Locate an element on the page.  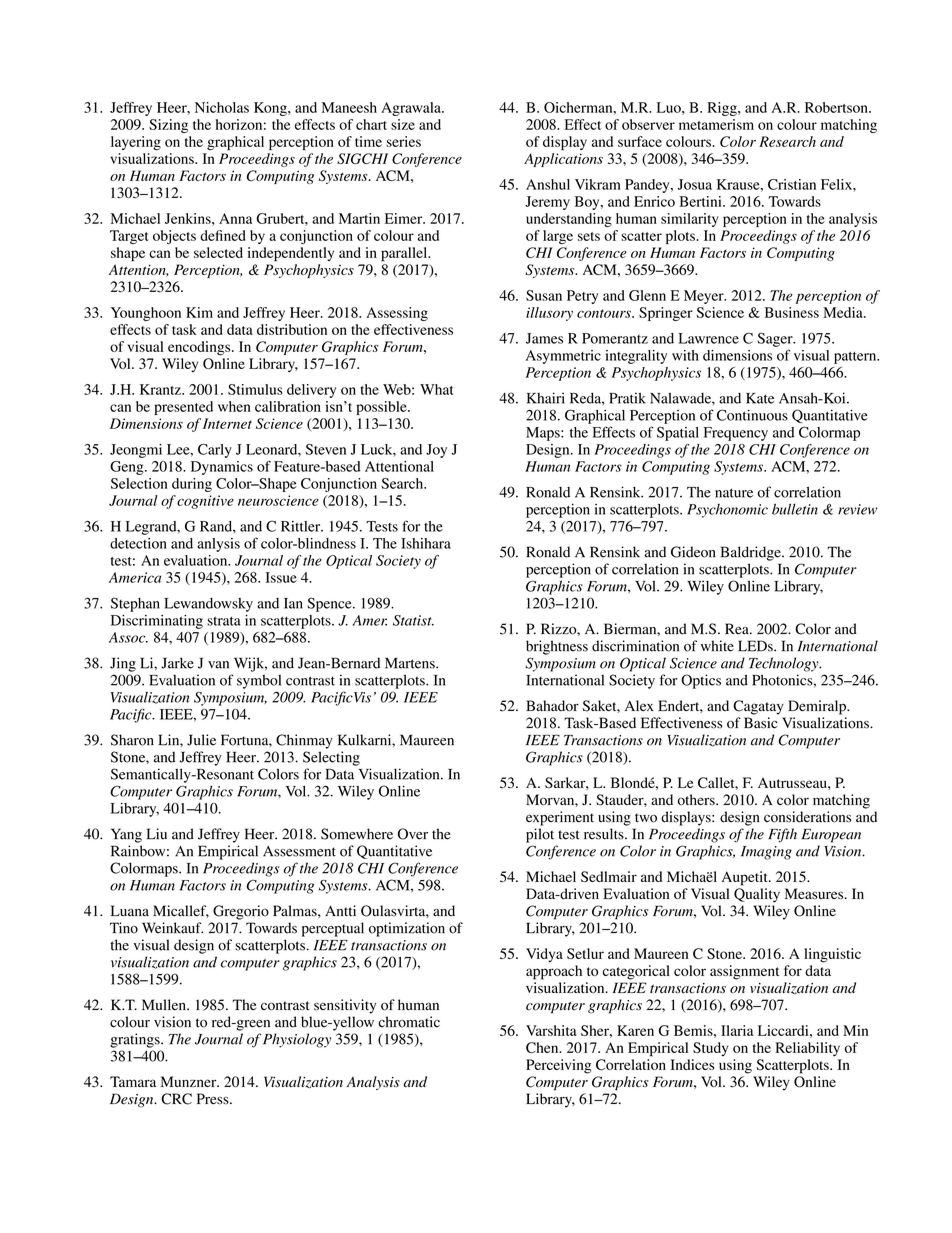
Press is located at coordinates (214, 1099).
